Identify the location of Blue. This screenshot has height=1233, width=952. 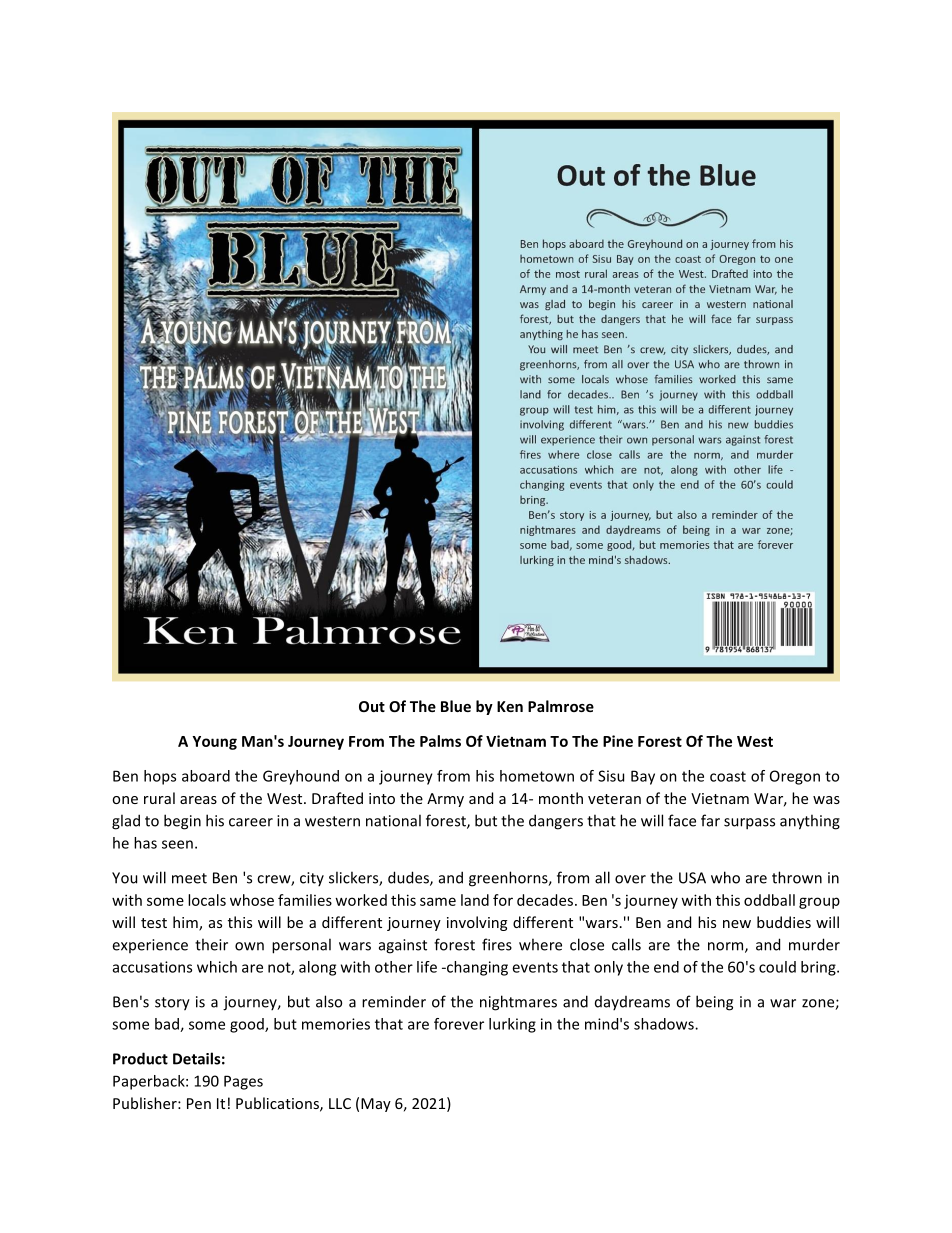
(456, 706).
